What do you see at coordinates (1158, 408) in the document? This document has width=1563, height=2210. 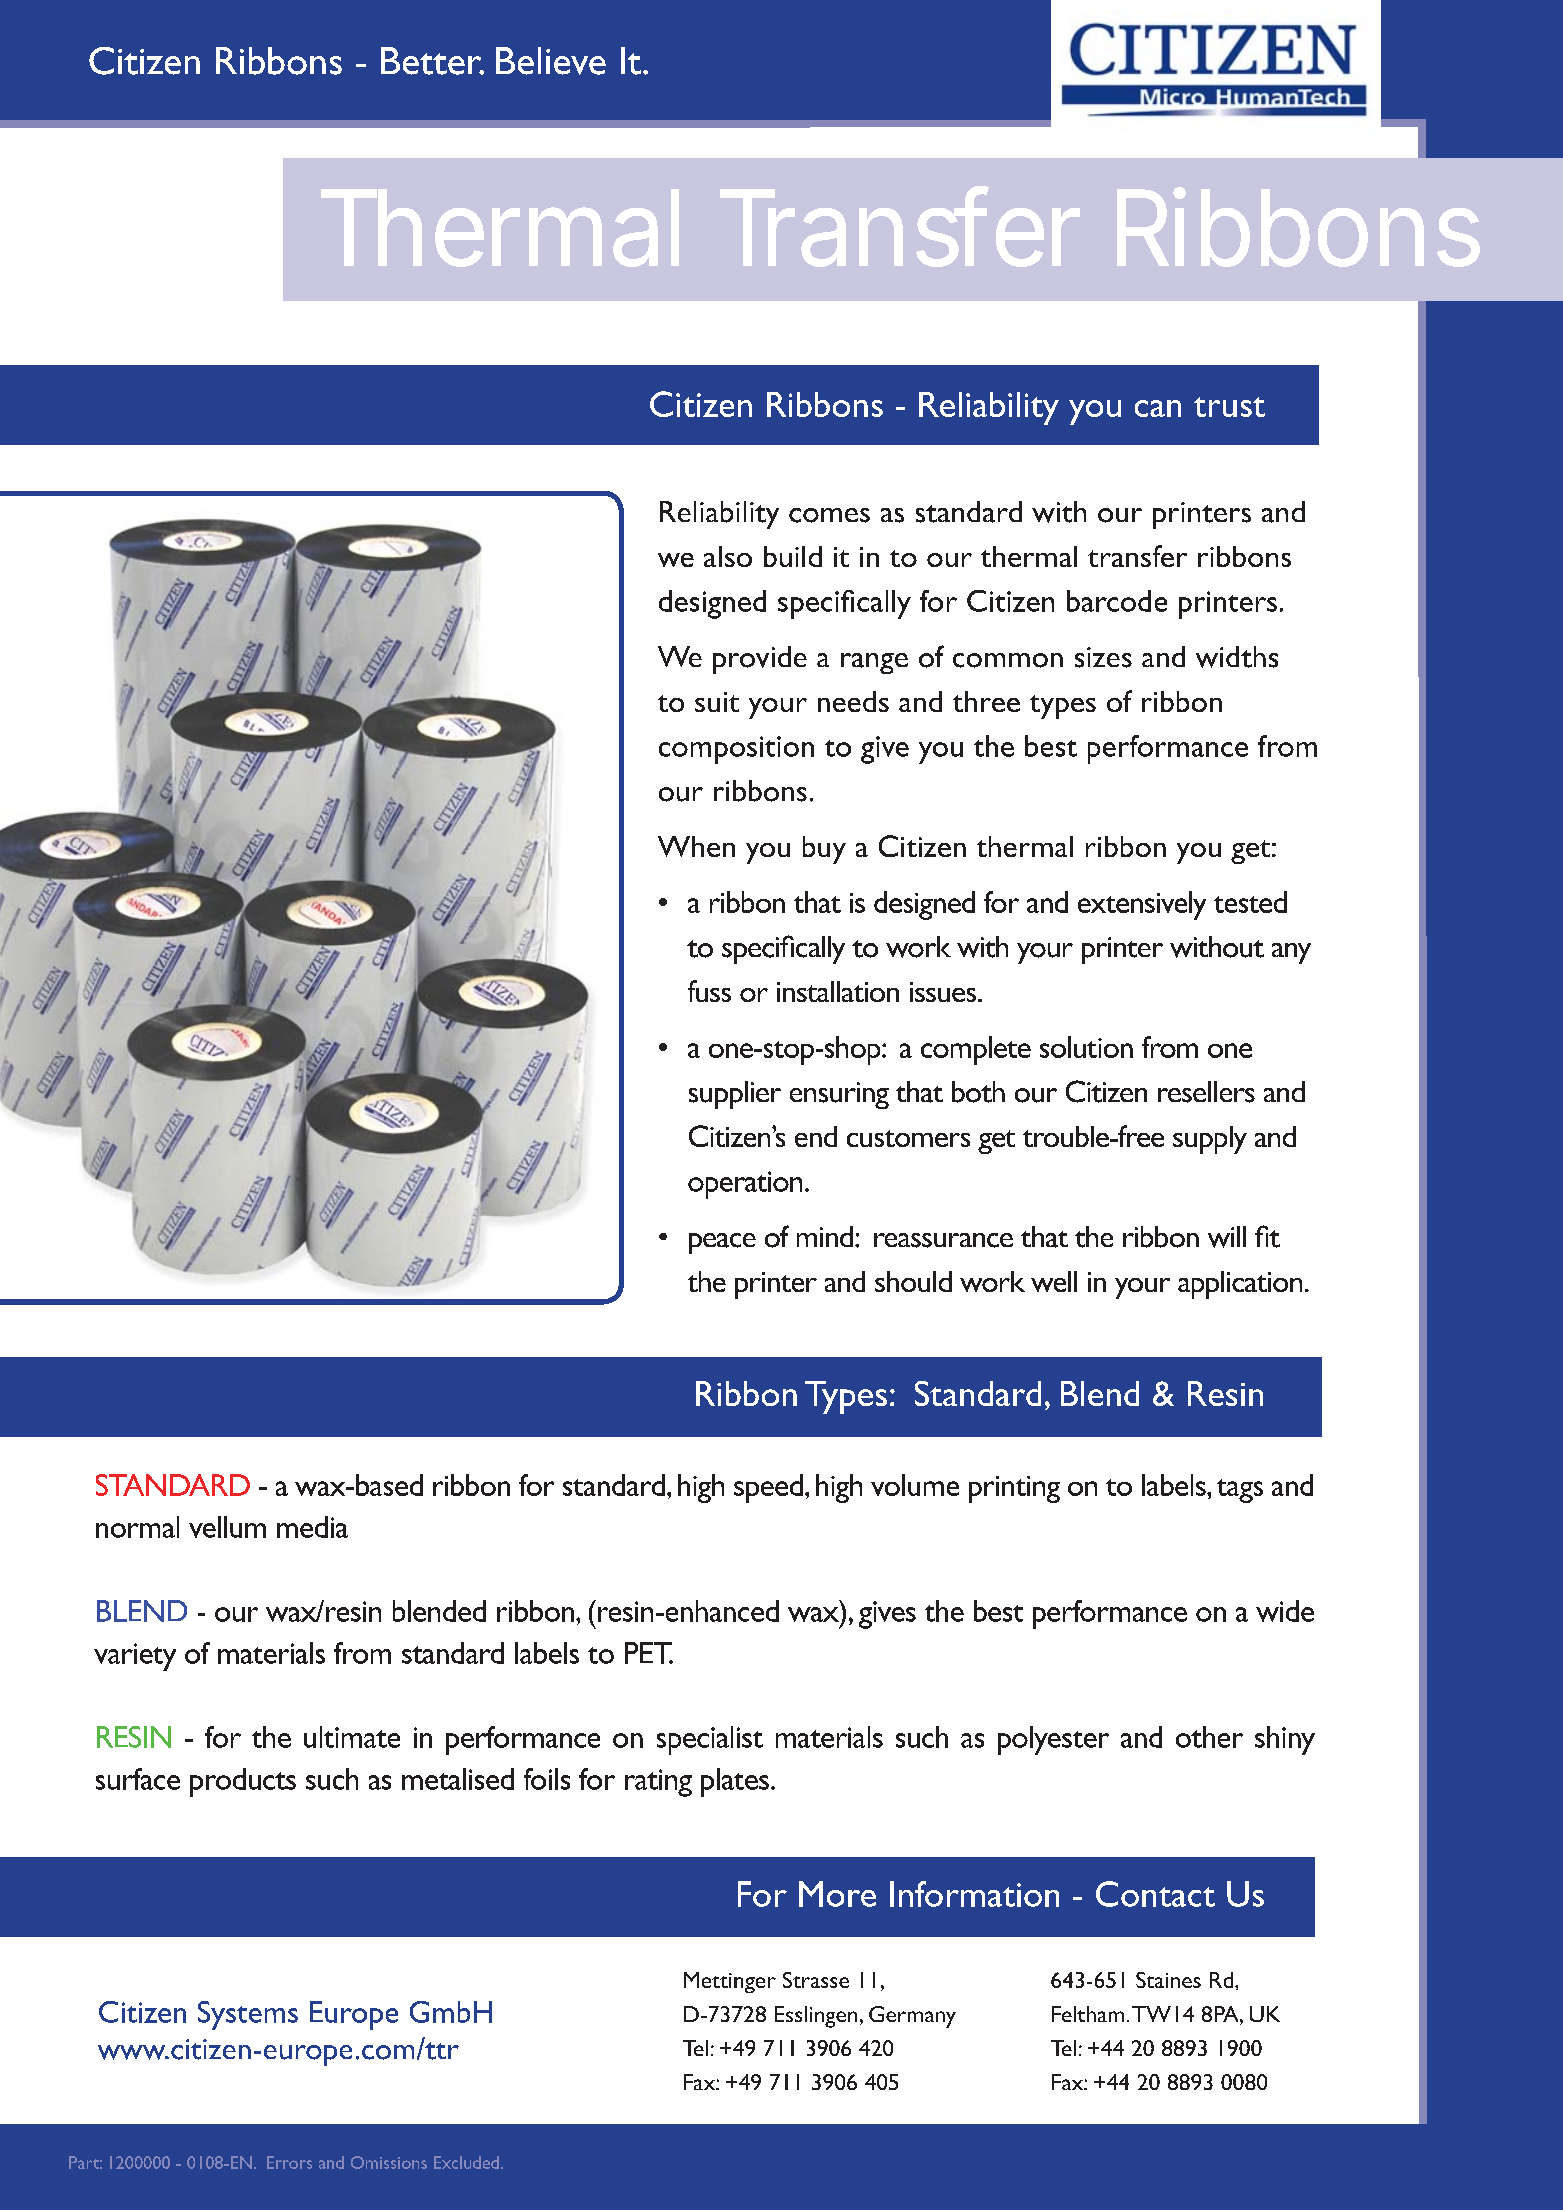 I see `can` at bounding box center [1158, 408].
